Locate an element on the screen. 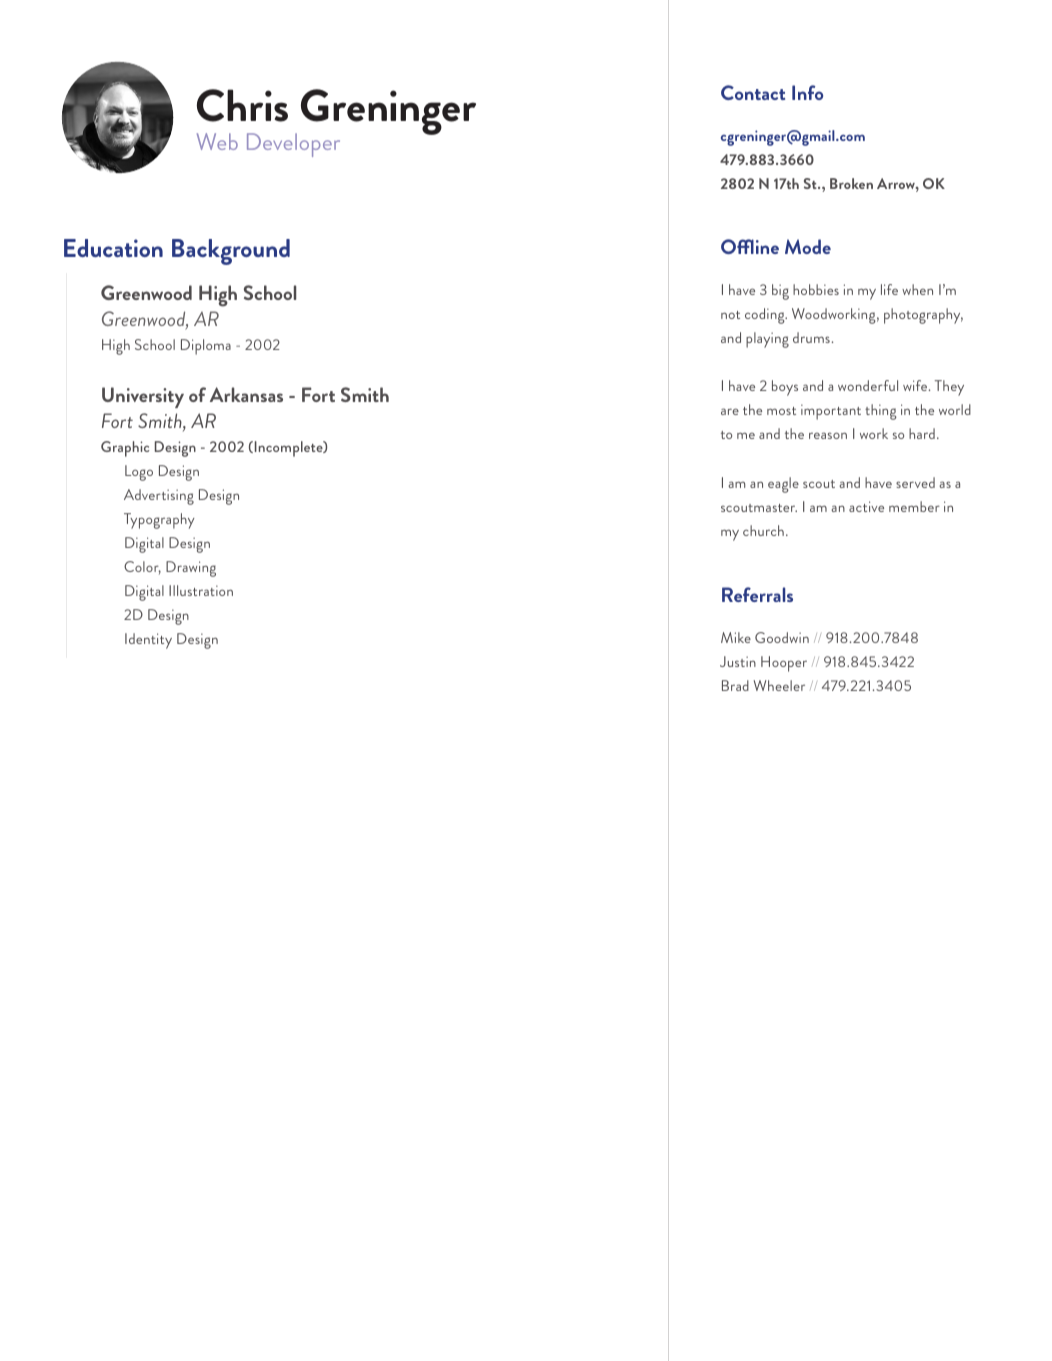  Identity is located at coordinates (148, 641).
